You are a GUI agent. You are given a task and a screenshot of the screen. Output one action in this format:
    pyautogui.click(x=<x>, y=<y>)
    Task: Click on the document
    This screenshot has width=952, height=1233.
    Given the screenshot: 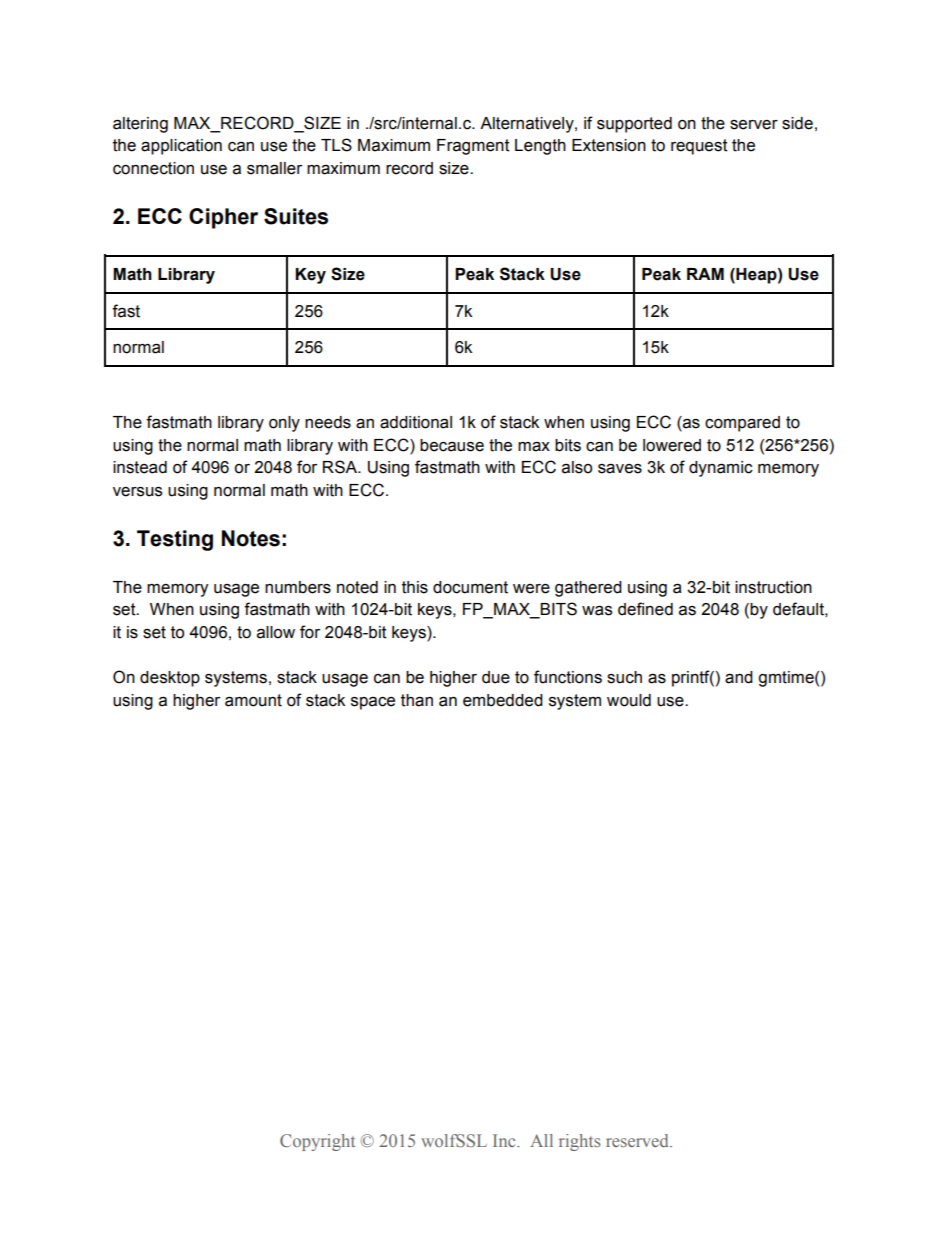 What is the action you would take?
    pyautogui.click(x=470, y=587)
